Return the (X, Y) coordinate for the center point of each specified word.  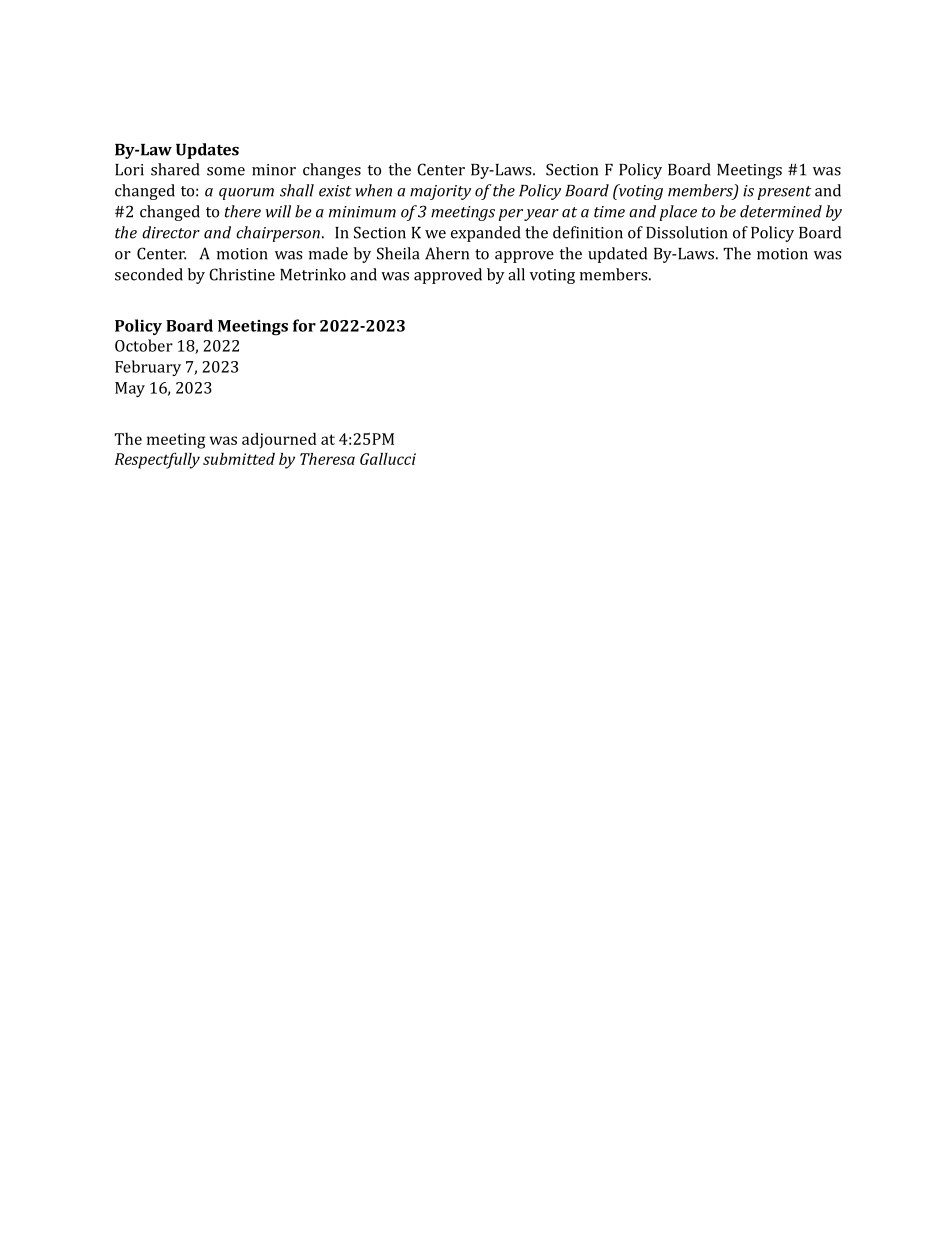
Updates (207, 151)
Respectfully (157, 460)
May (130, 389)
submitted (239, 459)
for (304, 325)
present (784, 193)
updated (617, 255)
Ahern (447, 253)
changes (332, 171)
